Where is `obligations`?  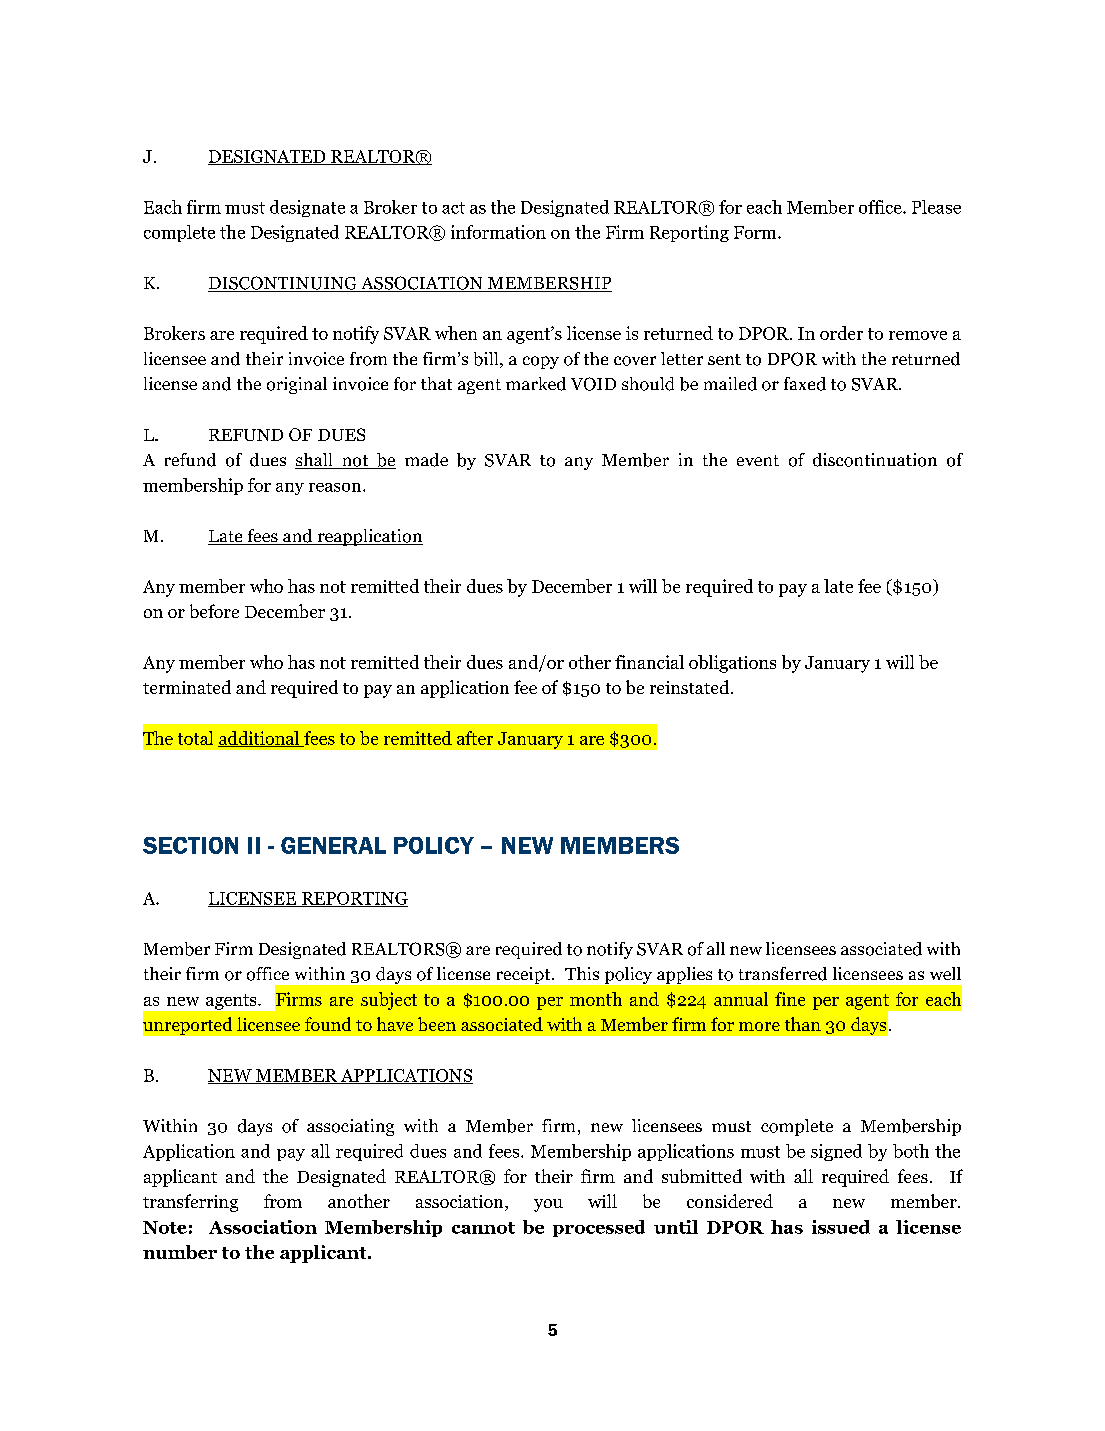
obligations is located at coordinates (732, 664).
